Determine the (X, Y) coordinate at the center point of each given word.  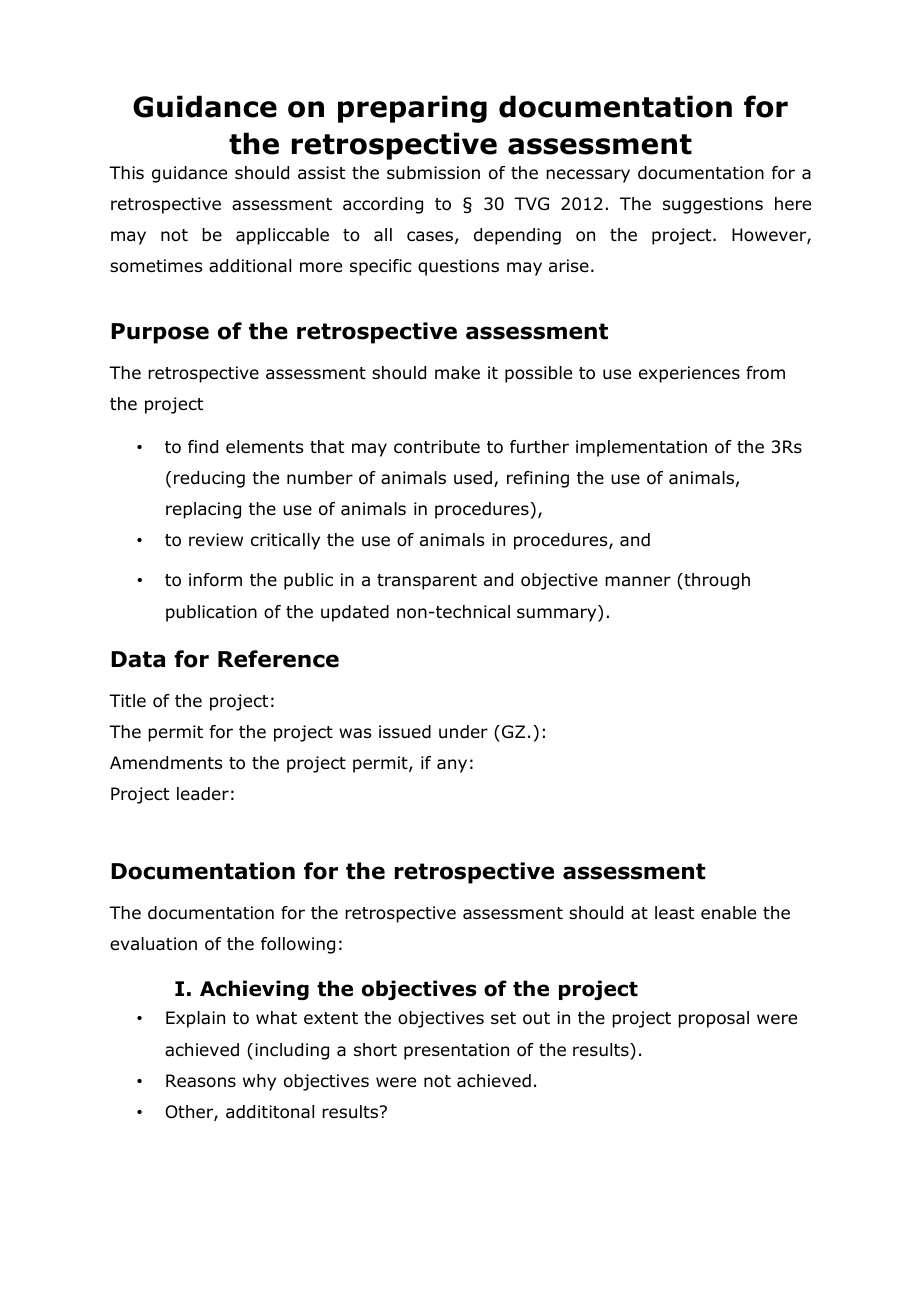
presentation (456, 1051)
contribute (437, 447)
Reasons (201, 1081)
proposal (713, 1019)
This (126, 172)
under (463, 732)
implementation (641, 448)
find (203, 447)
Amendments (166, 763)
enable (728, 913)
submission (433, 173)
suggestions (713, 205)
